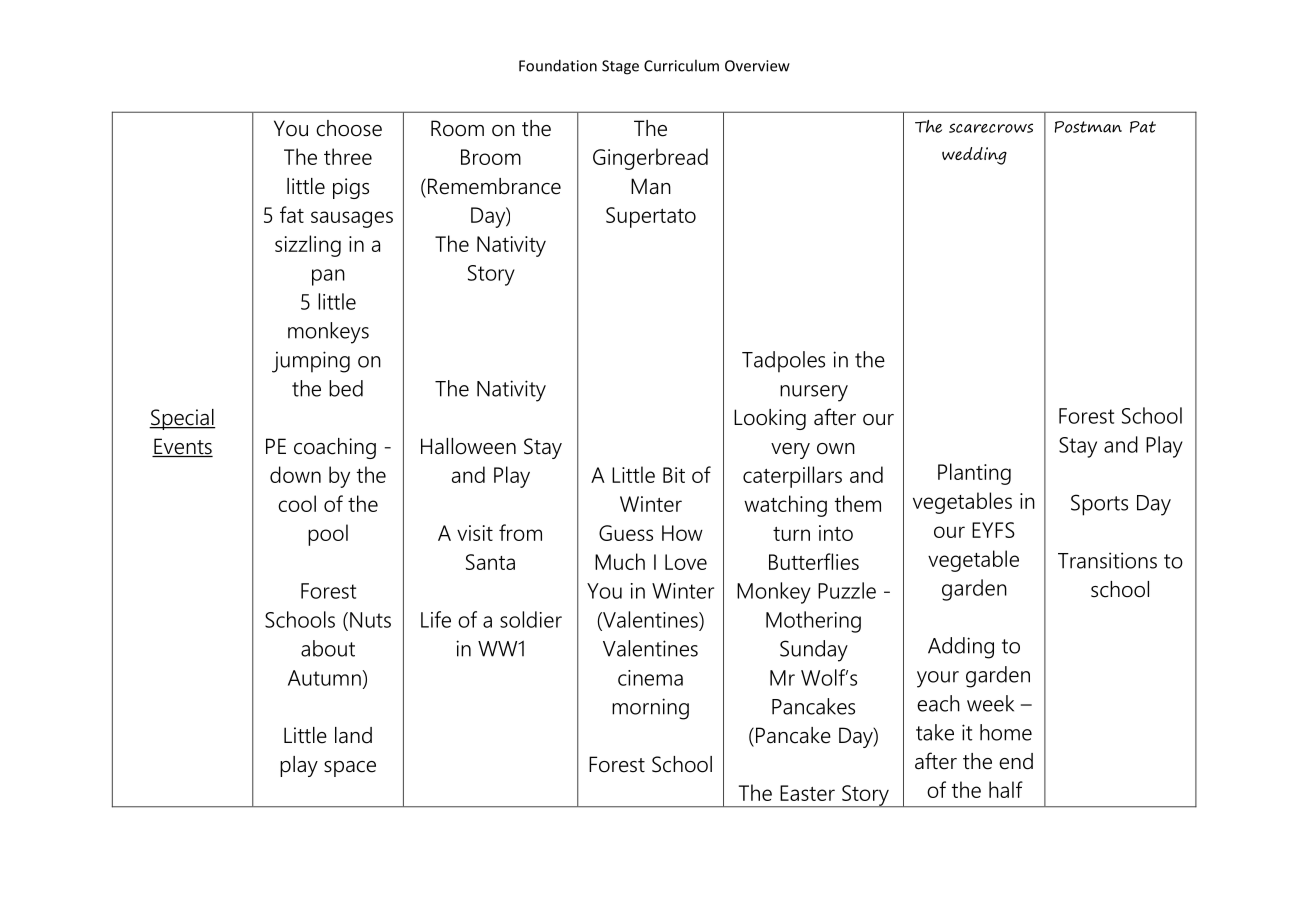 The height and width of the page is (924, 1308). I want to click on coaching, so click(335, 448).
